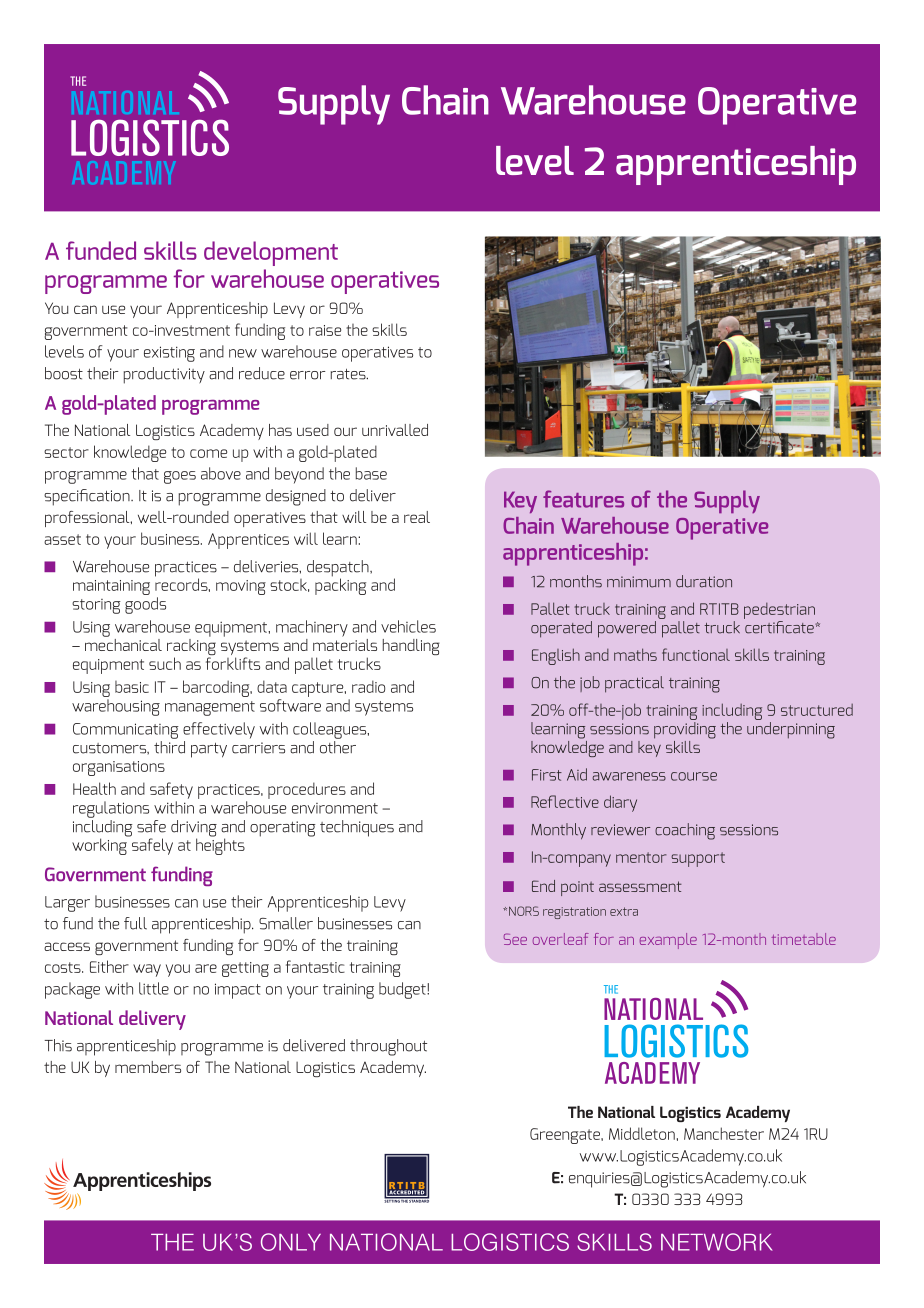 The width and height of the screenshot is (924, 1308). Describe the element at coordinates (698, 859) in the screenshot. I see `support` at that location.
